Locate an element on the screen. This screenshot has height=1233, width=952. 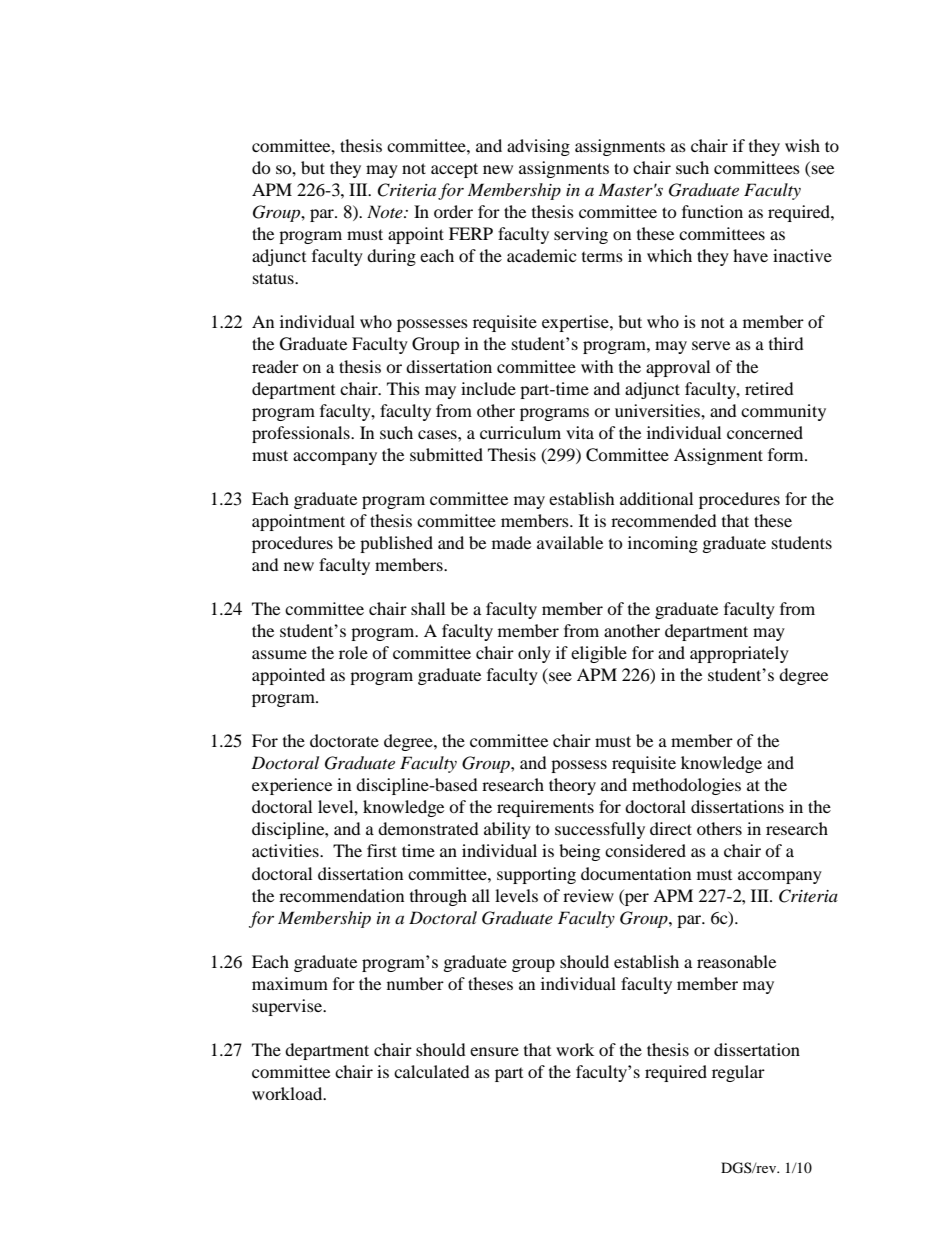
advising is located at coordinates (538, 147).
